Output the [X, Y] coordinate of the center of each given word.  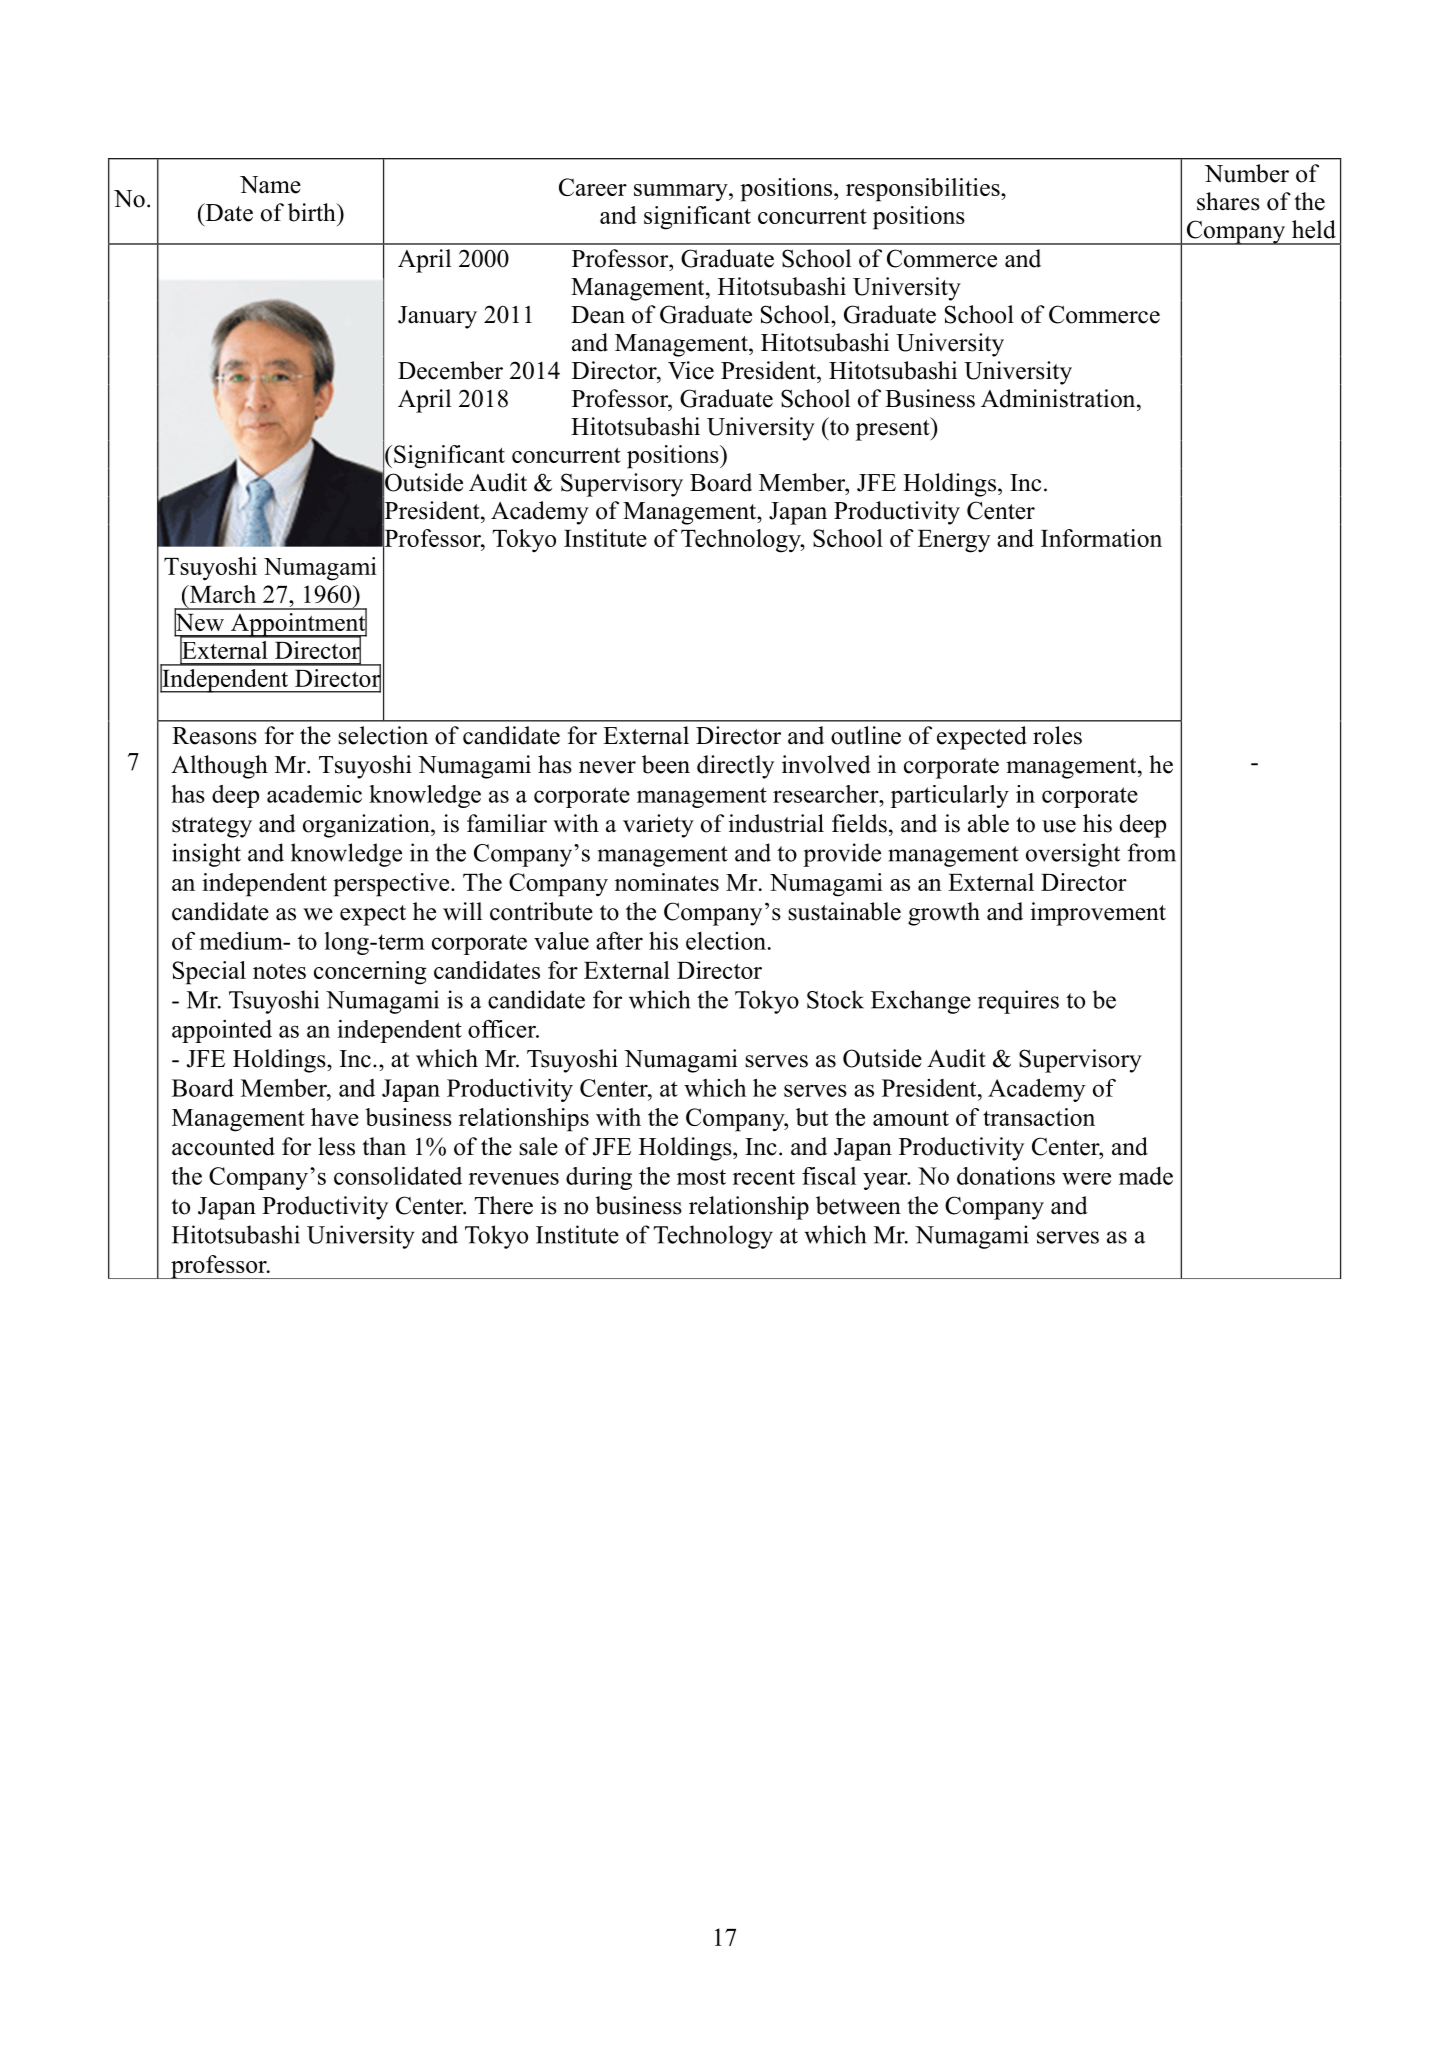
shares [1228, 201]
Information [1101, 538]
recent [764, 1177]
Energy [954, 541]
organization [367, 826]
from [1152, 852]
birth [313, 212]
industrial [776, 823]
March [221, 594]
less [336, 1146]
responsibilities [924, 190]
